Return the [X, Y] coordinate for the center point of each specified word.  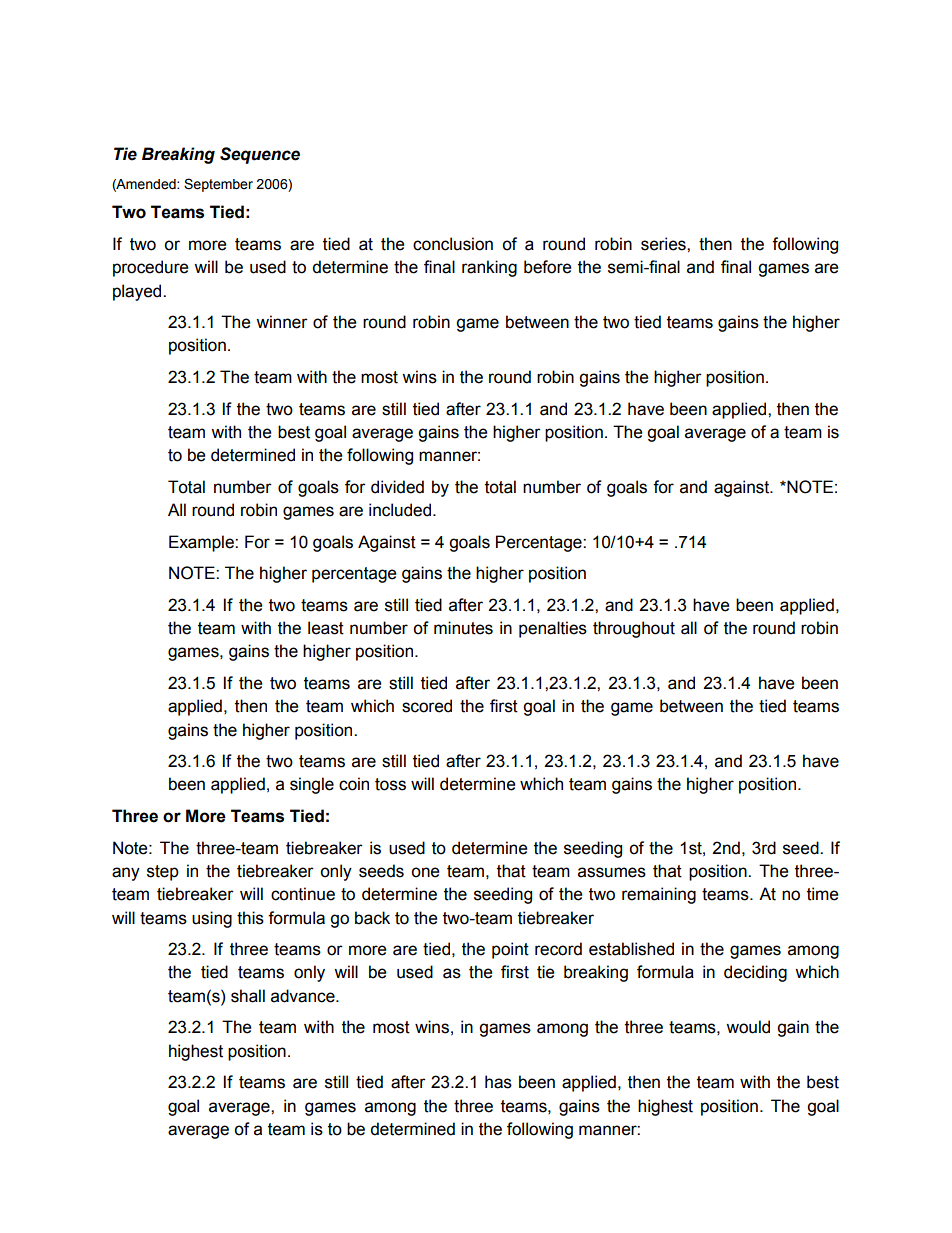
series [664, 244]
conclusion [453, 244]
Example [202, 543]
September [218, 185]
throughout [634, 629]
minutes [463, 628]
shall [248, 996]
